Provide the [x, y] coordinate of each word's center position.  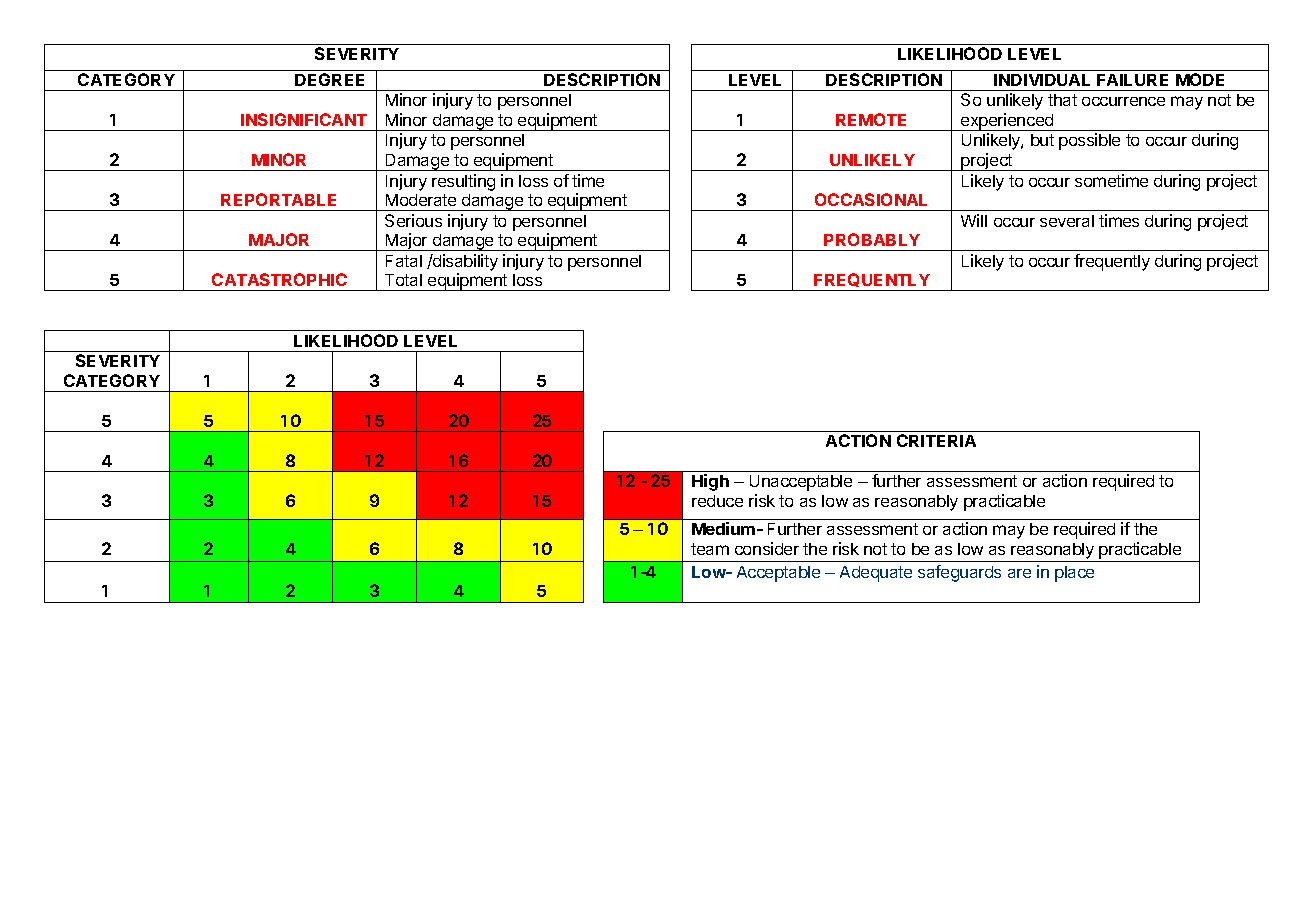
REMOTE [871, 119]
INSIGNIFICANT [304, 119]
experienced [1007, 122]
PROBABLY [872, 239]
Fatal [404, 261]
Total [403, 280]
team [710, 549]
